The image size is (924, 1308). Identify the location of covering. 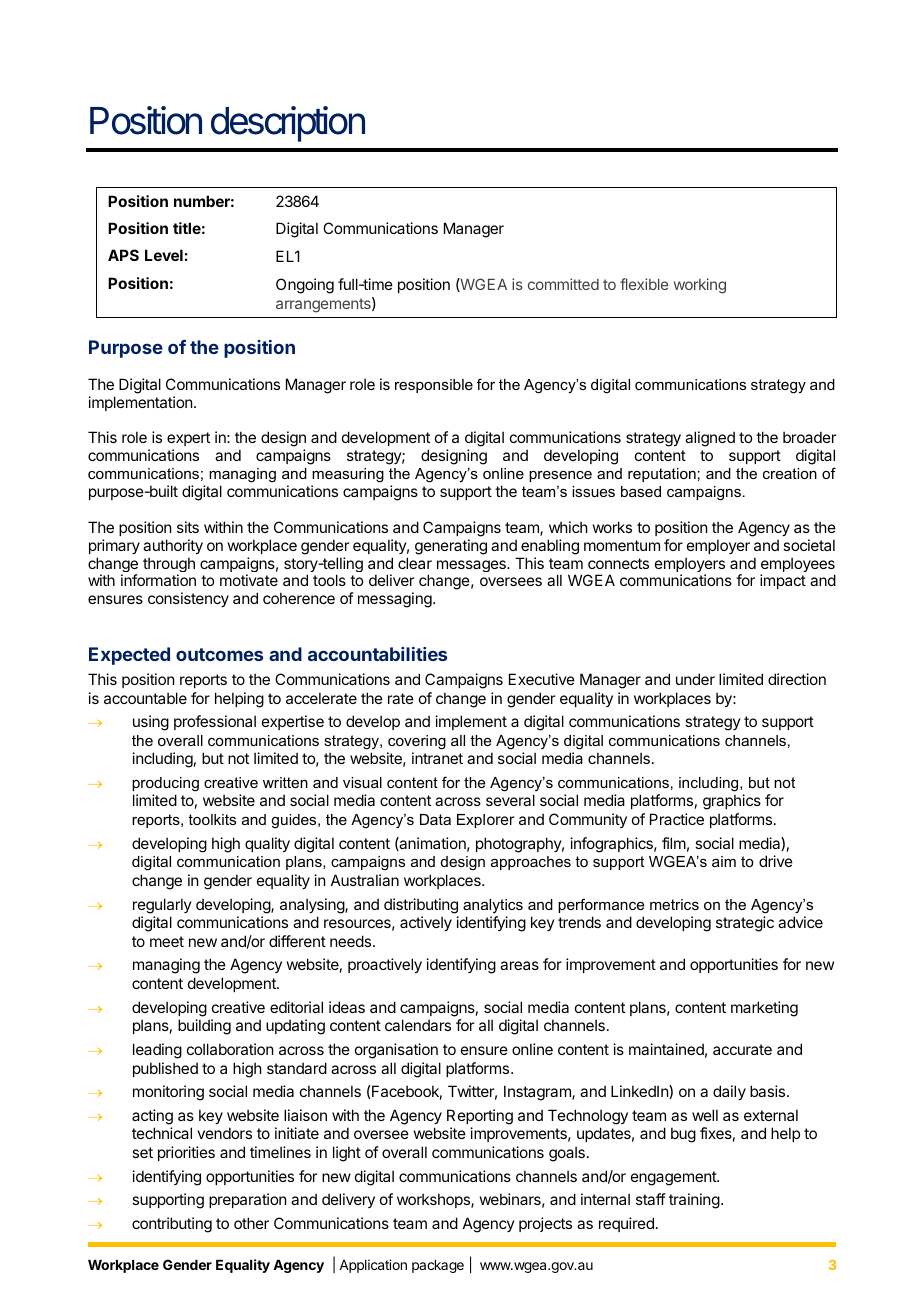
(417, 742).
